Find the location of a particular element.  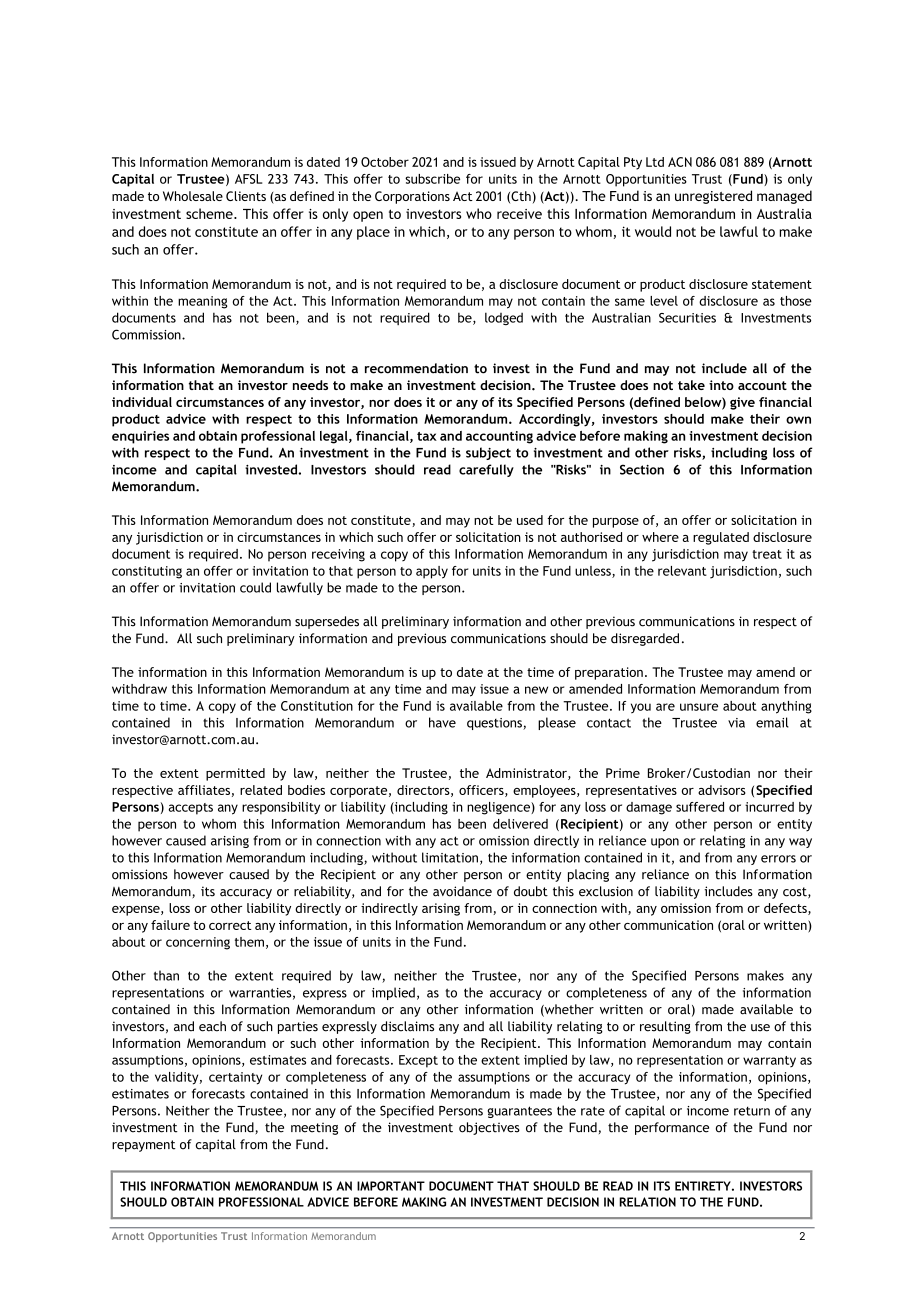

unregistered is located at coordinates (713, 197).
